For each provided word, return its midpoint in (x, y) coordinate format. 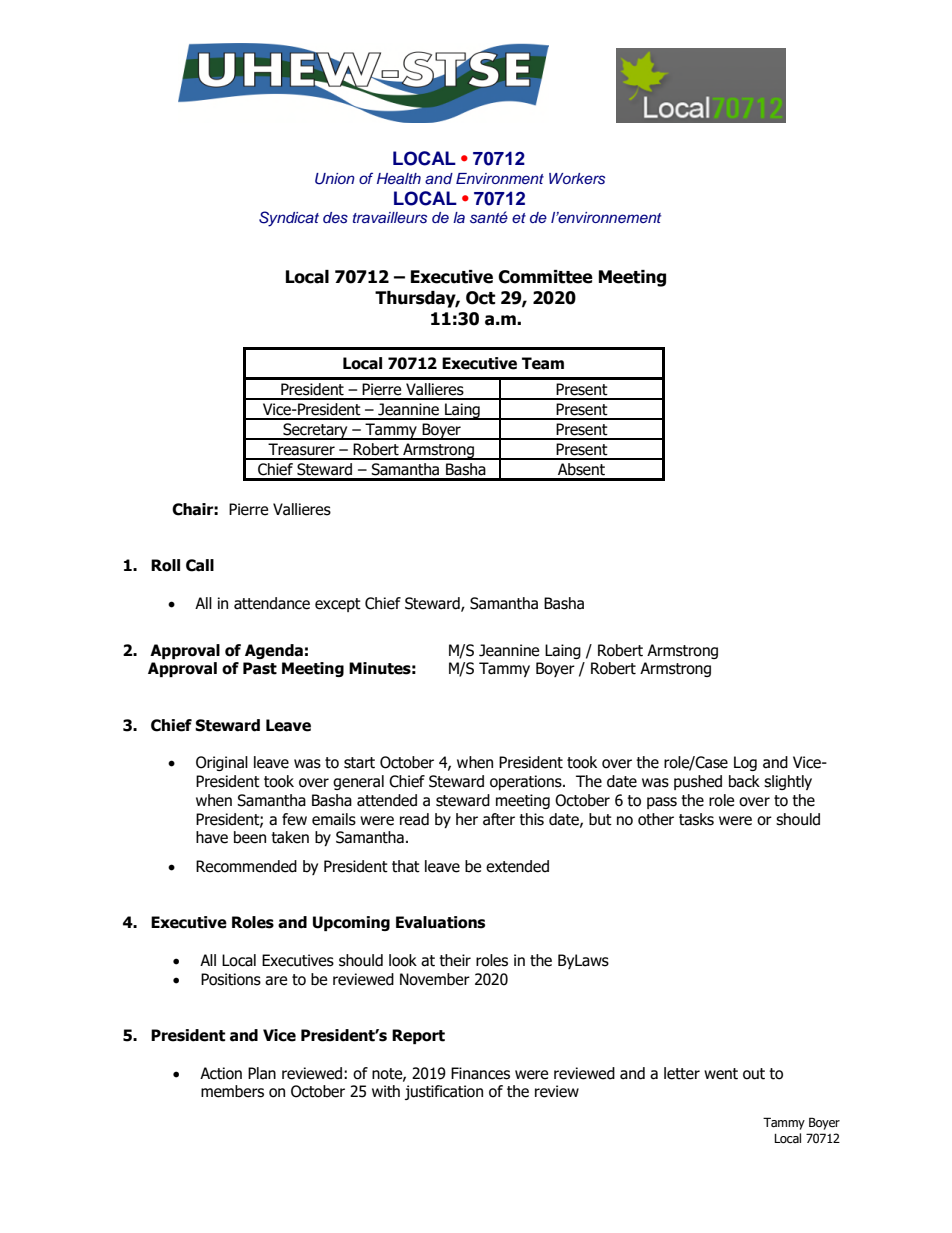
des (335, 218)
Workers (577, 179)
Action (221, 1073)
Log (745, 763)
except (338, 605)
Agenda (274, 651)
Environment (500, 178)
